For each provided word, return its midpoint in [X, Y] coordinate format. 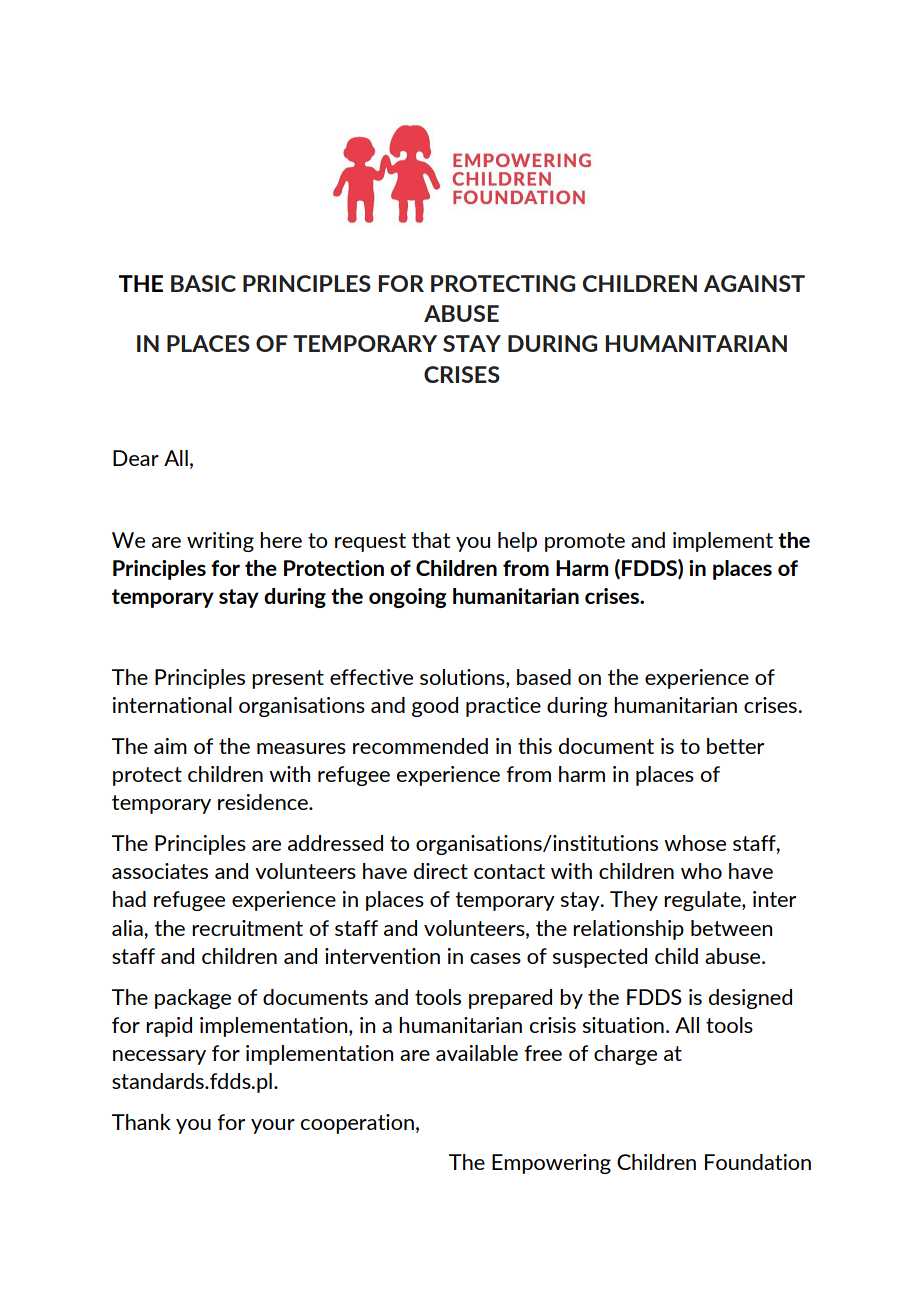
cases [495, 958]
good [435, 707]
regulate [703, 901]
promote [585, 542]
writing [220, 542]
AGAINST [754, 283]
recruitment [247, 928]
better [735, 746]
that [431, 540]
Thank [141, 1122]
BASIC [203, 283]
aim [170, 746]
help [517, 542]
